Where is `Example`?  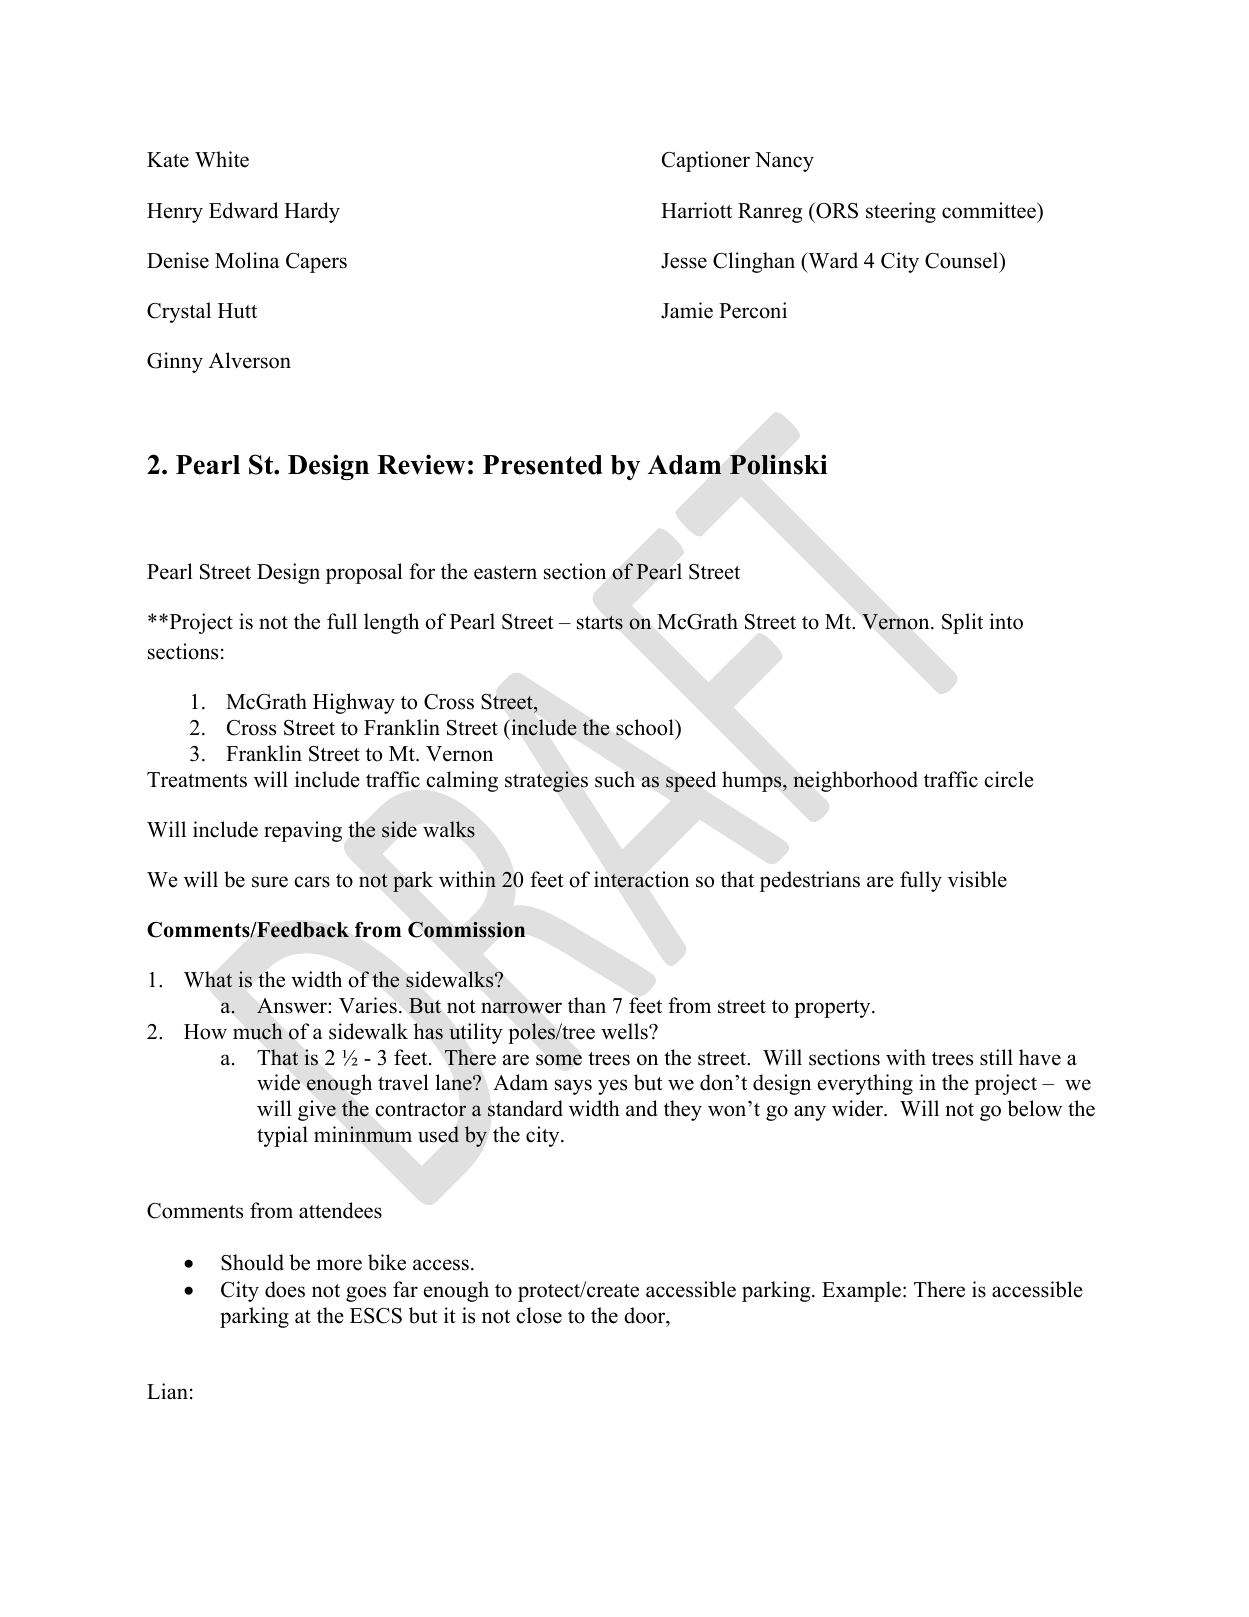
Example is located at coordinates (861, 1291).
